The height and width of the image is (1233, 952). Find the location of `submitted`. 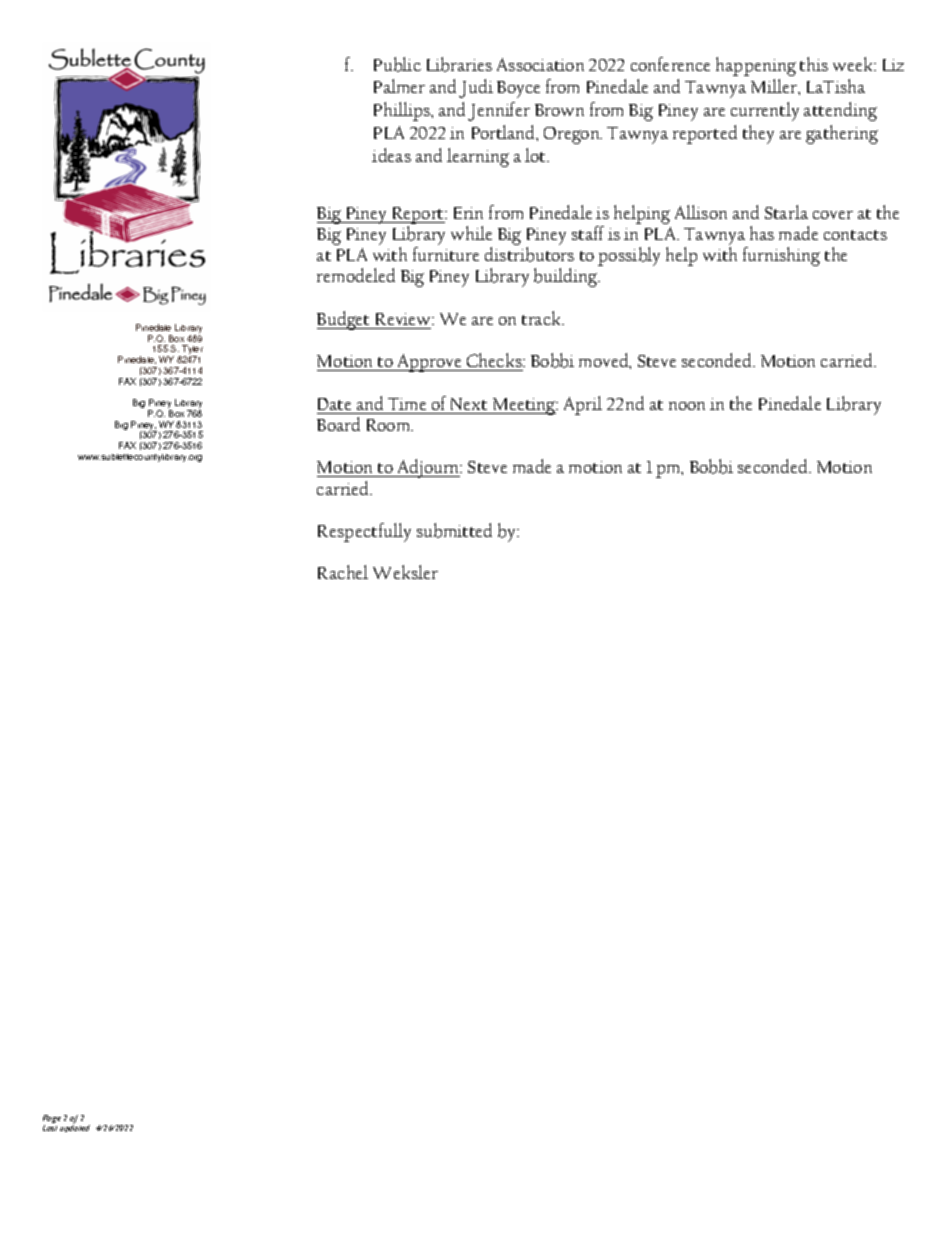

submitted is located at coordinates (454, 530).
